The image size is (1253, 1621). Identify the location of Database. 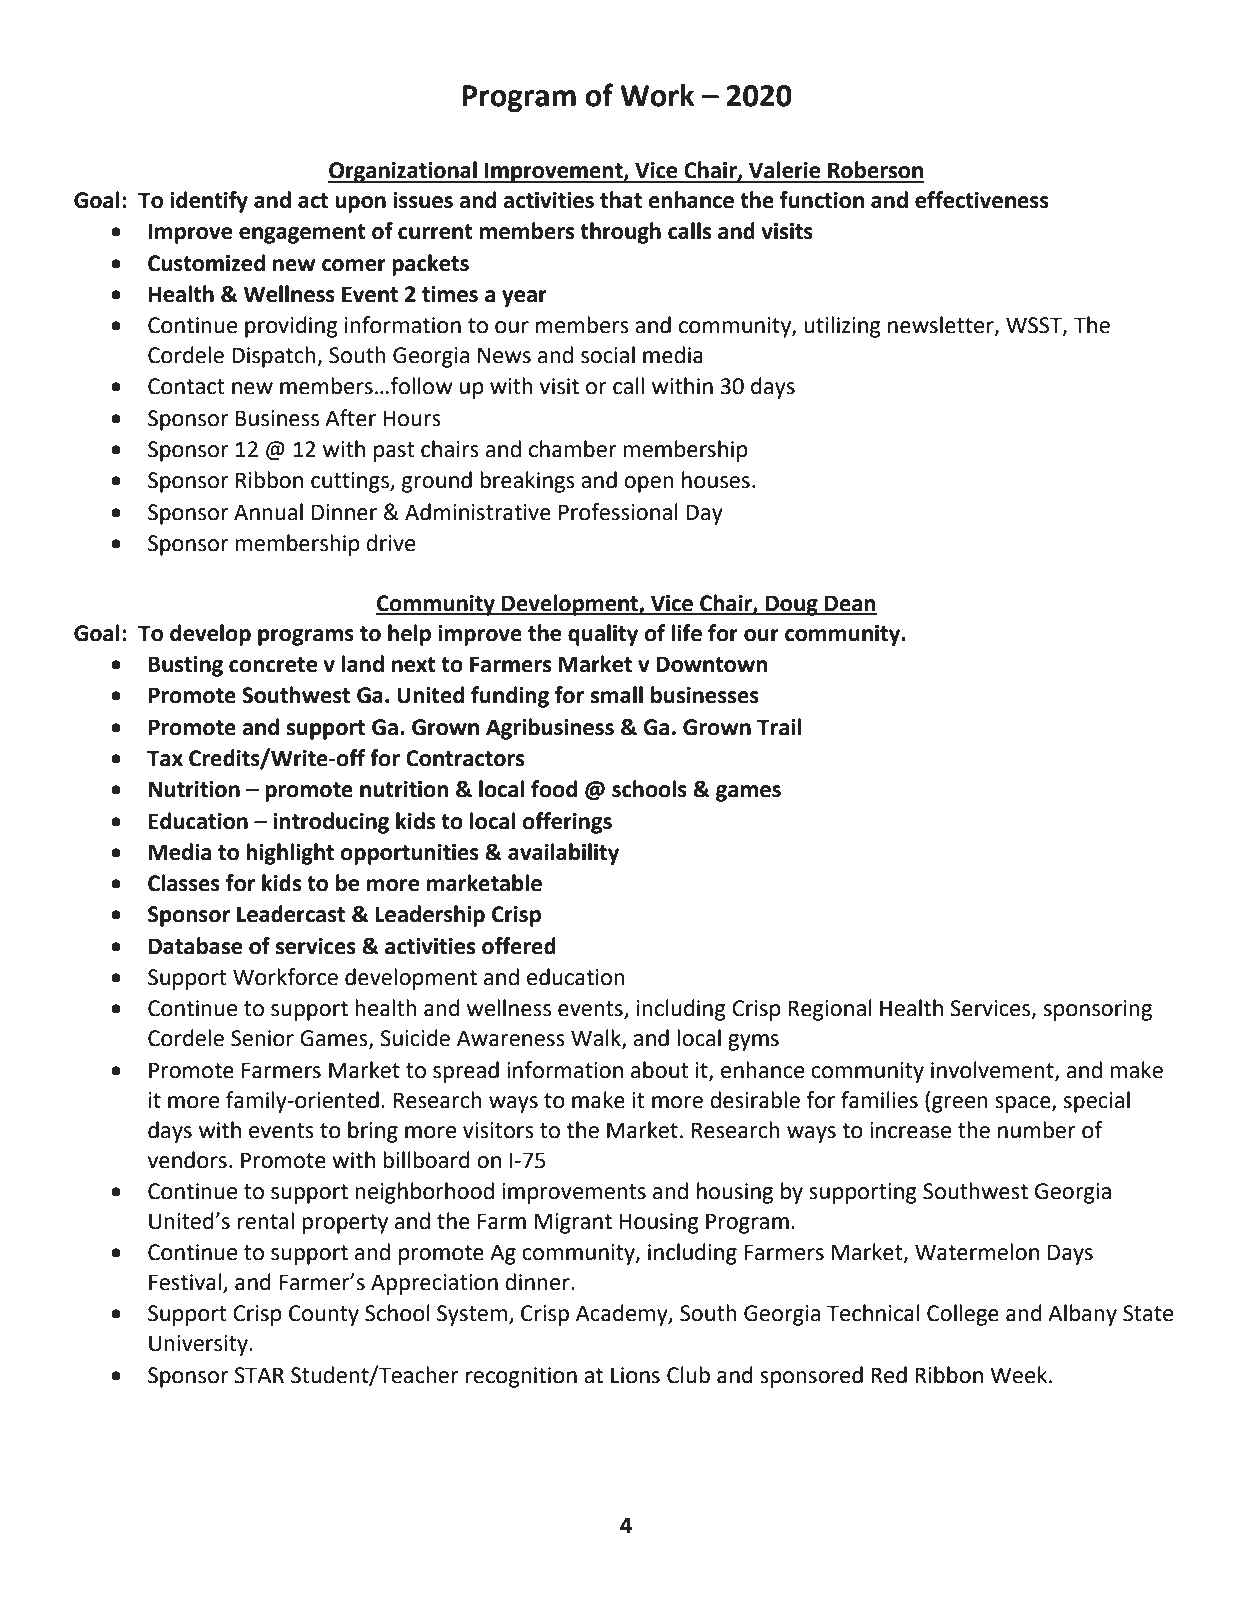
(195, 946).
